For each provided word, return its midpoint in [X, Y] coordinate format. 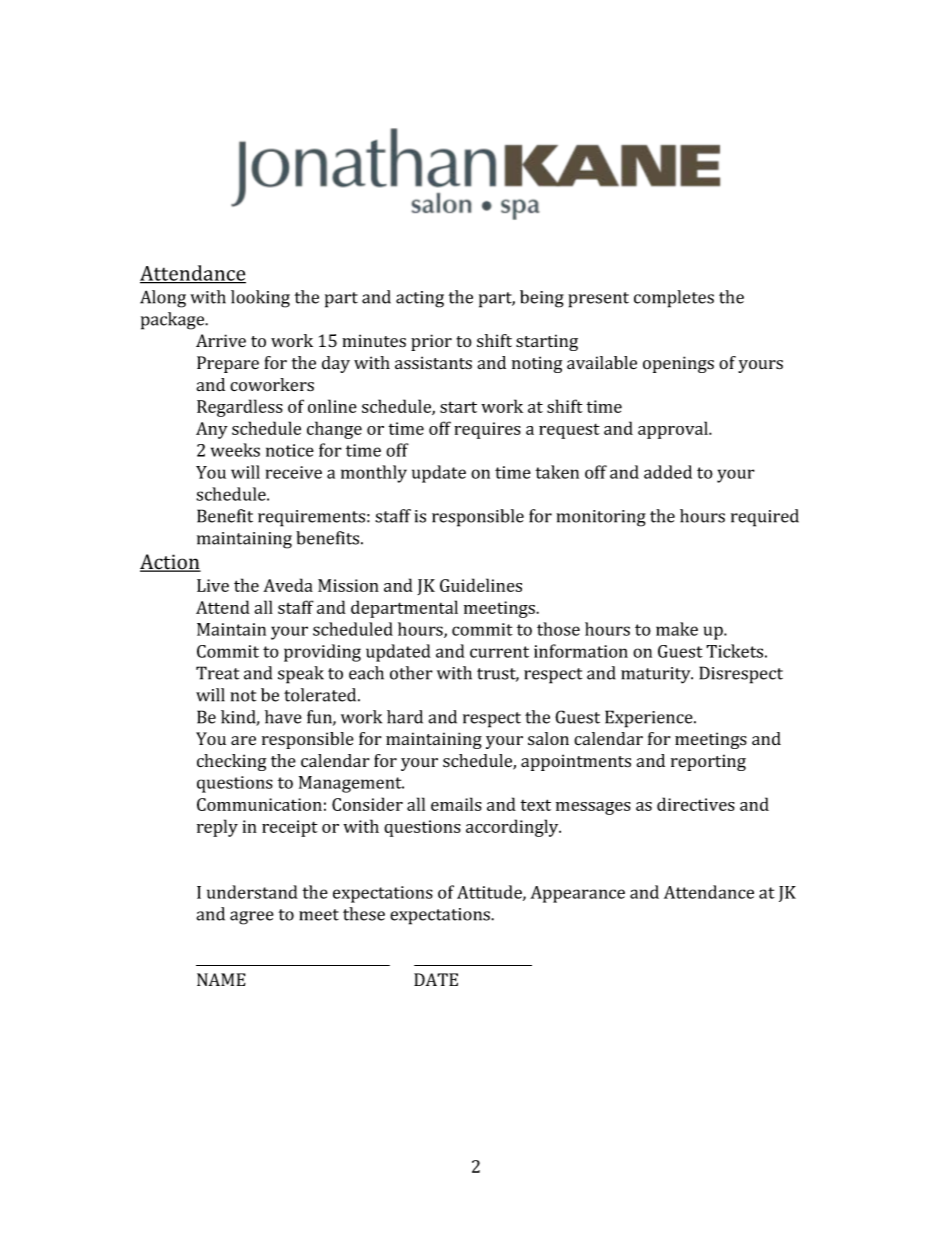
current [499, 652]
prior [431, 342]
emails [456, 804]
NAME [221, 979]
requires [487, 430]
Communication [259, 804]
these [364, 914]
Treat [217, 673]
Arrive [221, 340]
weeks [235, 450]
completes [674, 299]
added [668, 472]
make [677, 629]
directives [696, 804]
